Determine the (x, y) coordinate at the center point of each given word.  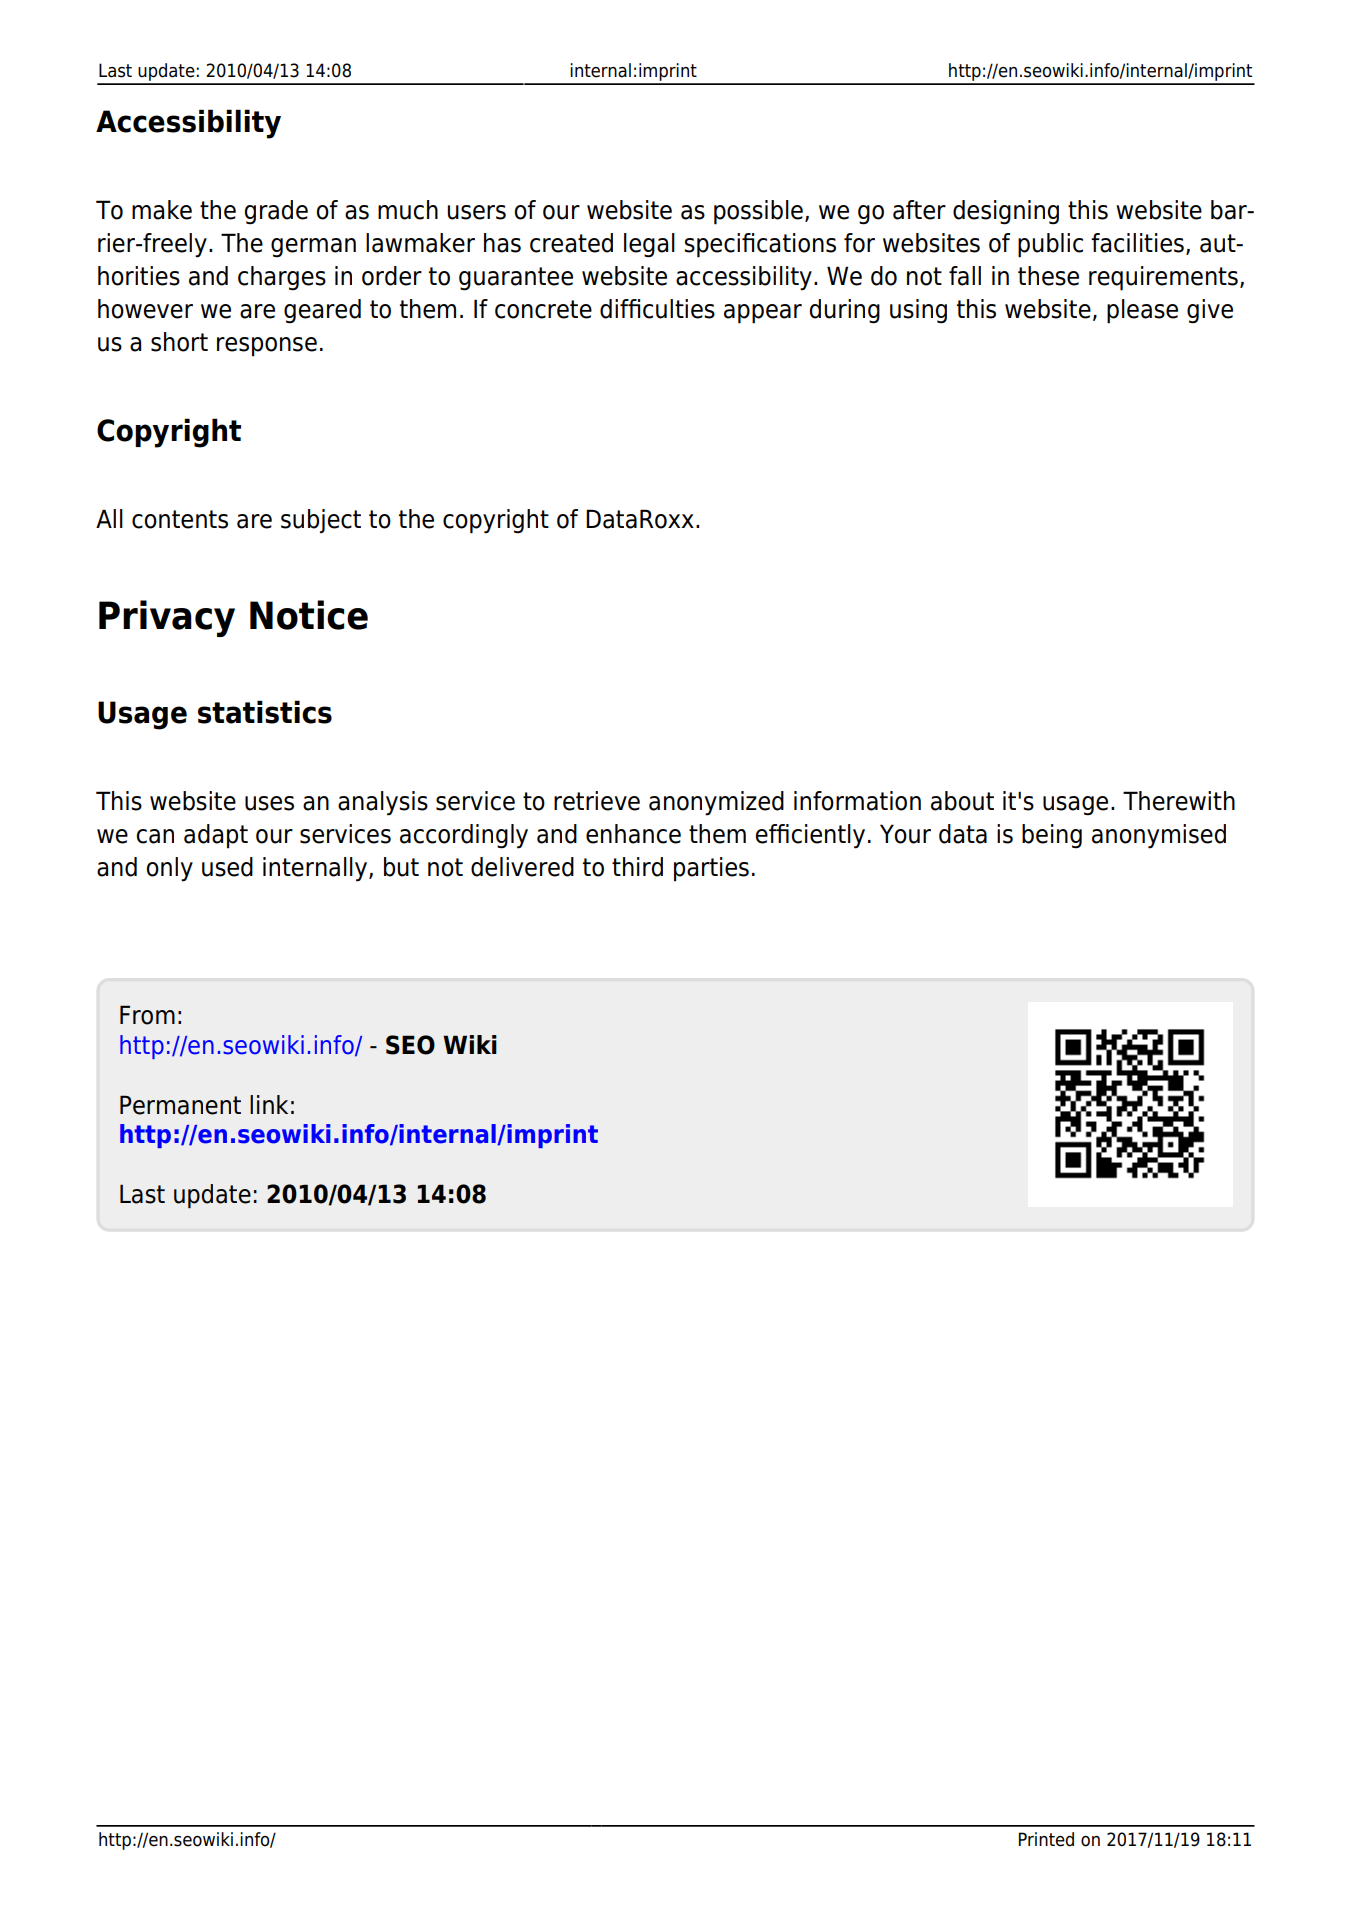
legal (649, 245)
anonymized (716, 803)
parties (711, 869)
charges (282, 278)
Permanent (180, 1105)
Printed (1046, 1839)
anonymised (1159, 836)
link (269, 1104)
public (1050, 245)
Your (905, 834)
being (1052, 836)
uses (269, 803)
